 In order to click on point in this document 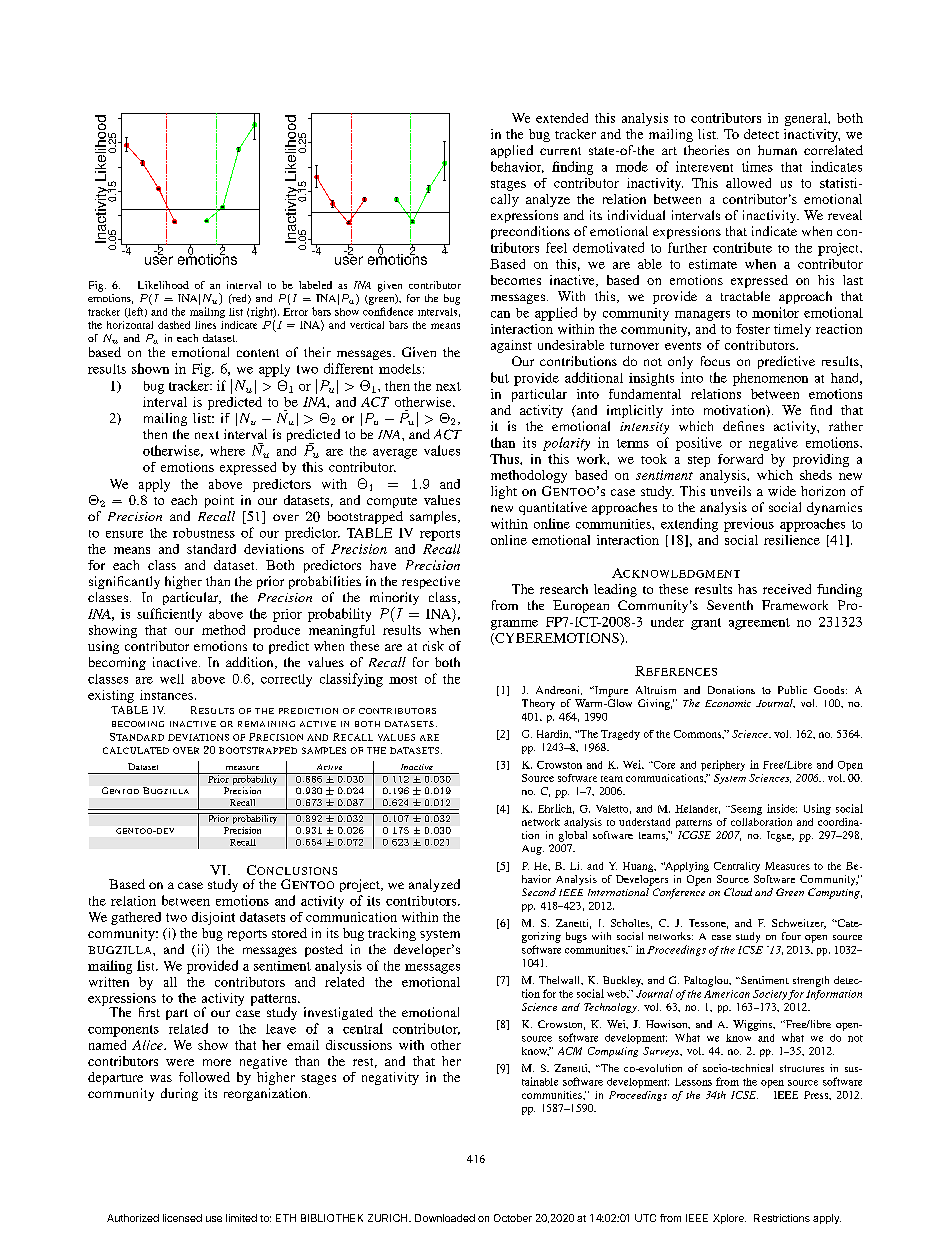, I will do `click(219, 501)`.
